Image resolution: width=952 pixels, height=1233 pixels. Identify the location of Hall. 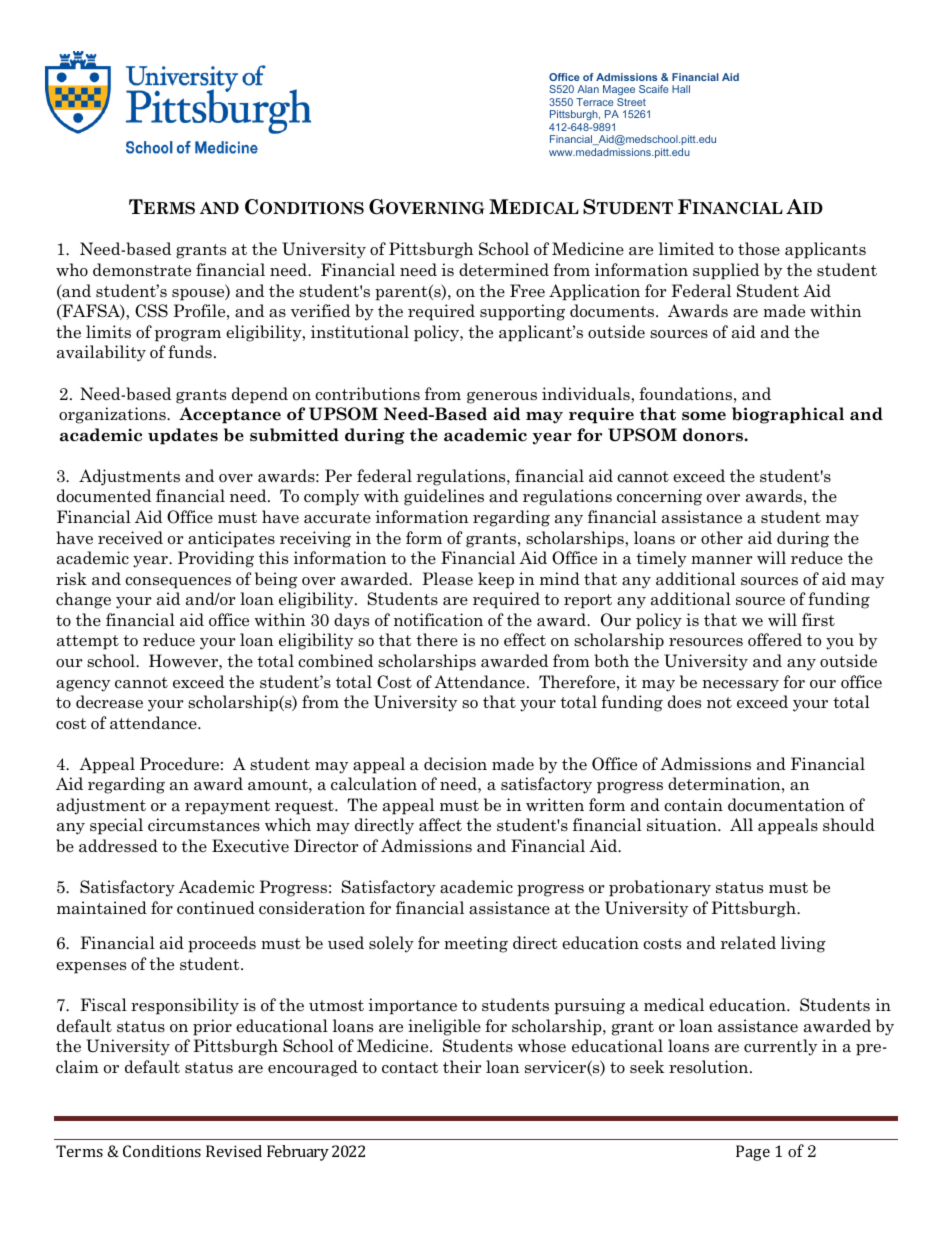
(681, 89).
